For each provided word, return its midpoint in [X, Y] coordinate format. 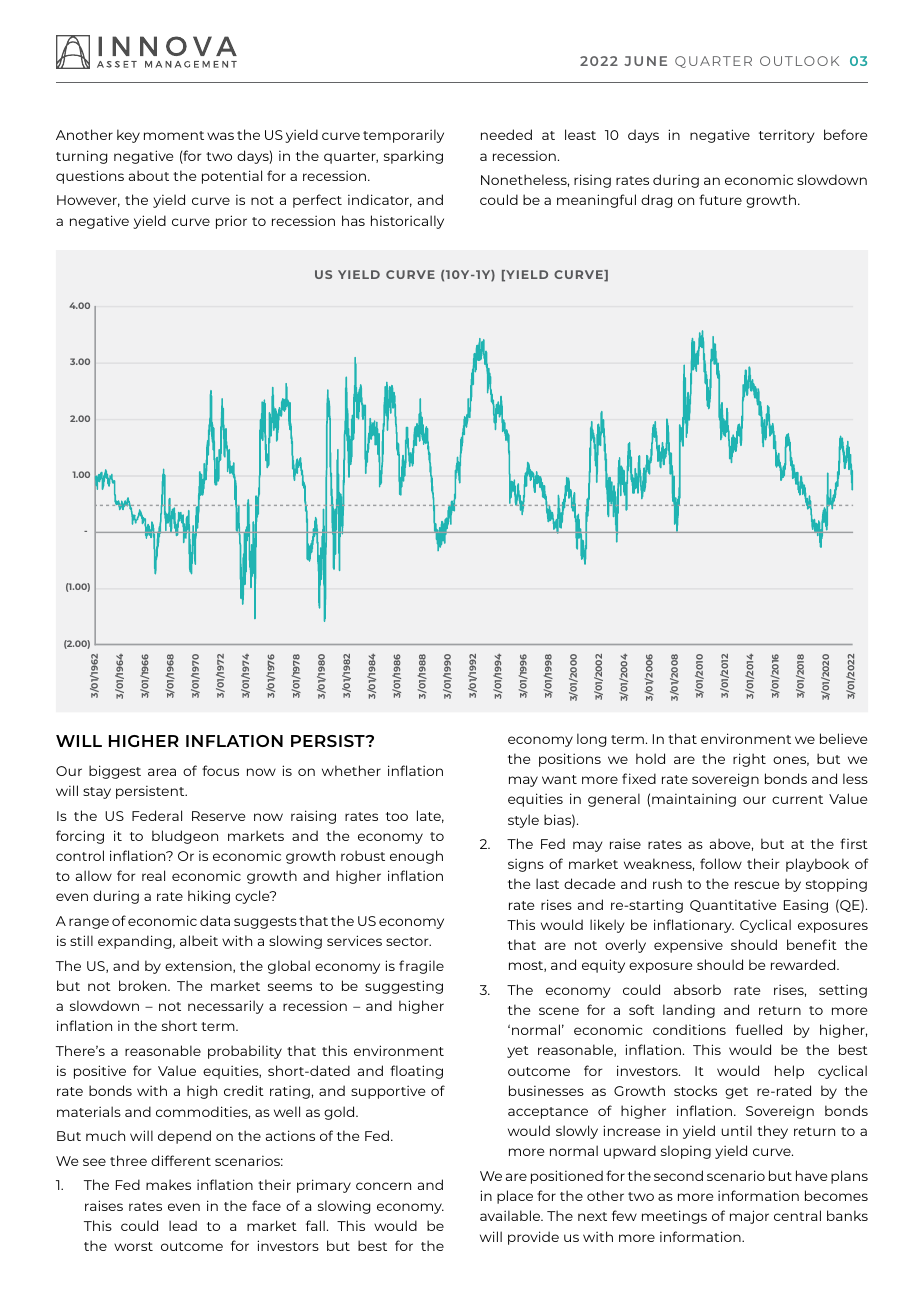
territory [786, 136]
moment [174, 135]
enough [416, 857]
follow [721, 863]
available [511, 1215]
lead [183, 1225]
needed [506, 134]
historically [407, 222]
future [720, 199]
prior [231, 222]
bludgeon [185, 837]
